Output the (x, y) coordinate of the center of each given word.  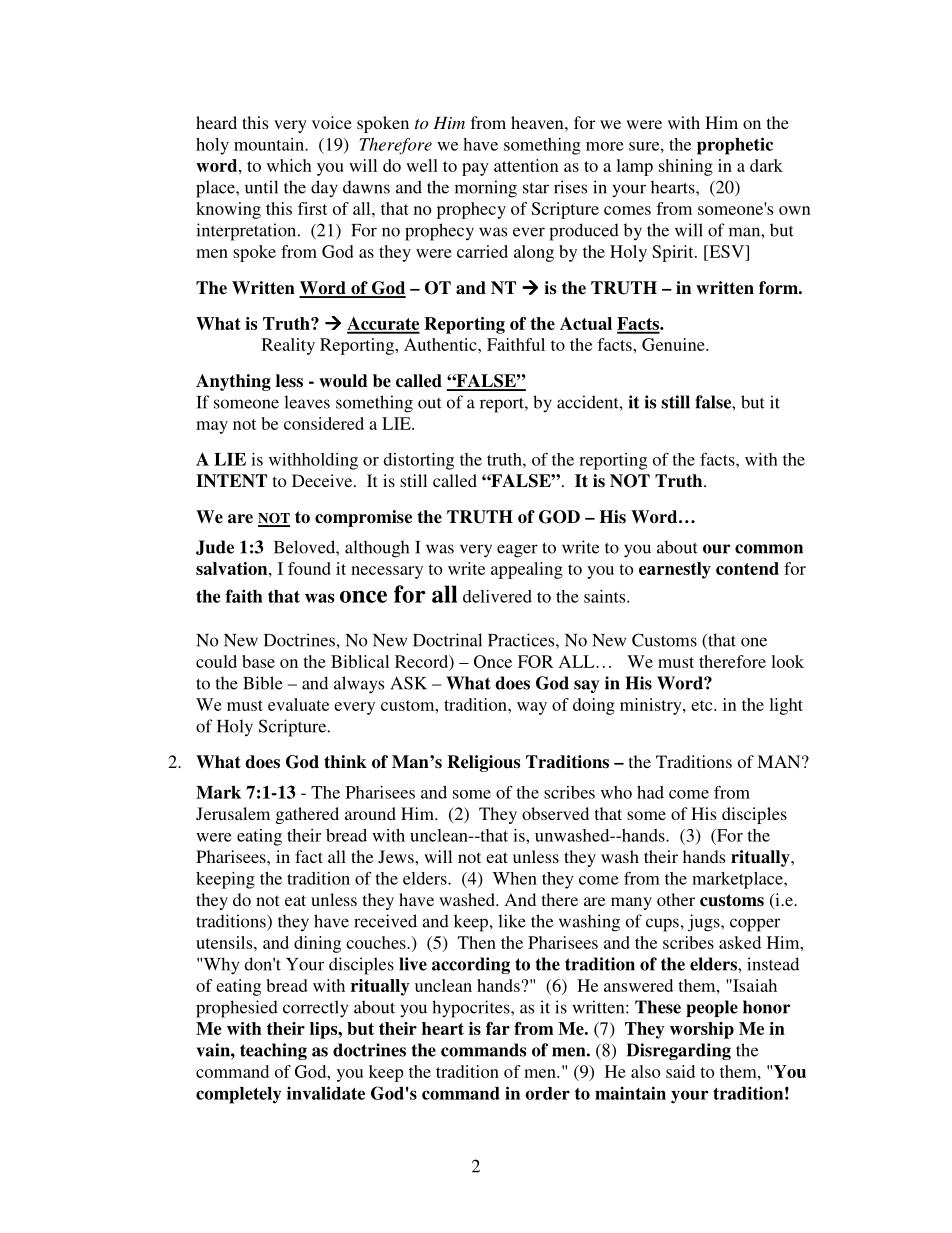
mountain (270, 144)
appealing (527, 570)
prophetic (735, 146)
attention (526, 165)
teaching (273, 1051)
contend (747, 568)
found (309, 568)
